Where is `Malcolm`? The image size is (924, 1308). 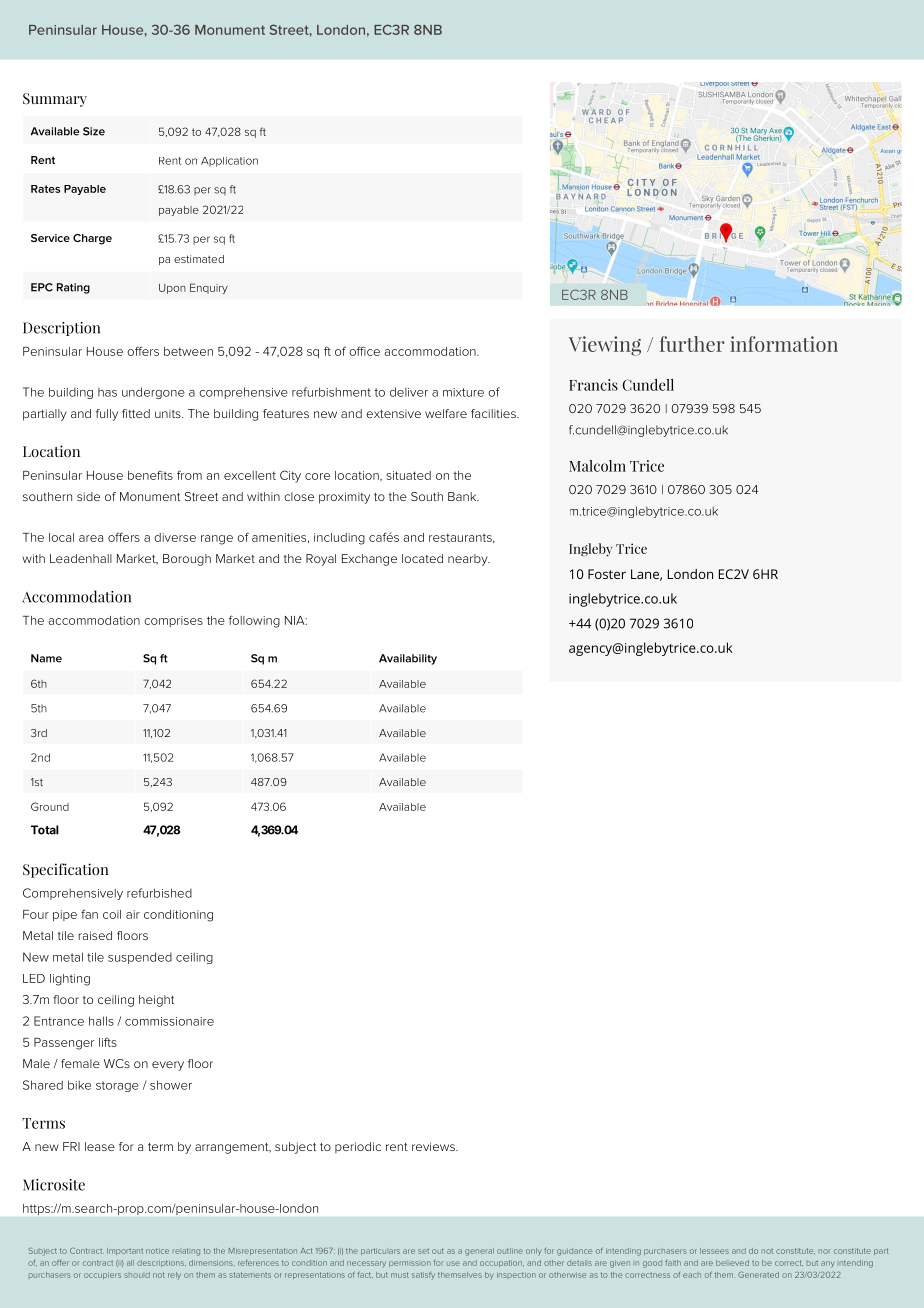
Malcolm is located at coordinates (597, 466).
